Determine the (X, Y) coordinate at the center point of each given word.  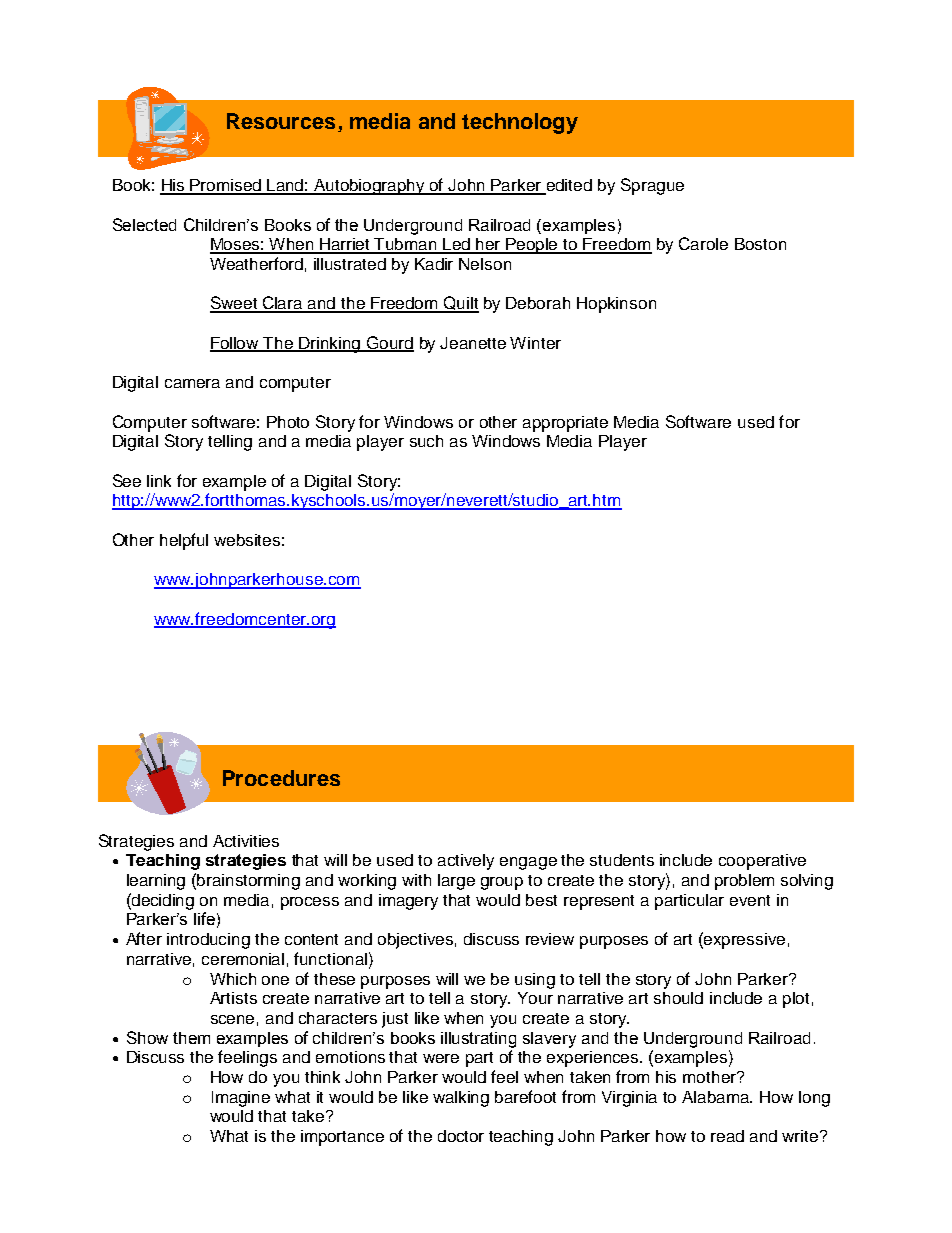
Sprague (652, 186)
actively (466, 862)
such (426, 441)
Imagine (241, 1099)
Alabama (717, 1097)
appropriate (565, 424)
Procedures (281, 778)
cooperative (762, 862)
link (159, 481)
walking (461, 1099)
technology (520, 123)
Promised (226, 186)
